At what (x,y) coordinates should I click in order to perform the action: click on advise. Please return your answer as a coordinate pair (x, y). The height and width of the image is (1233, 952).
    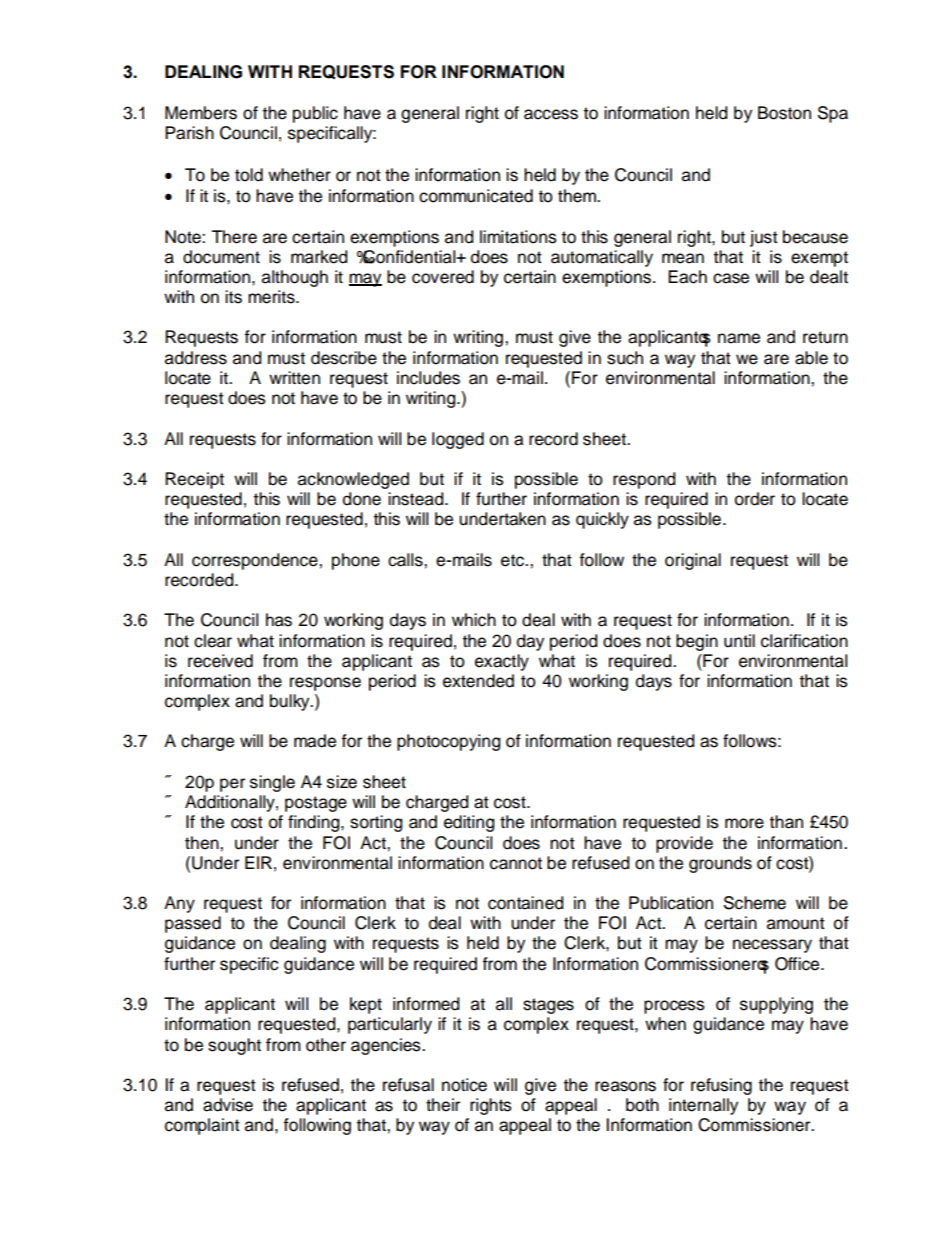
    Looking at the image, I should click on (228, 1105).
